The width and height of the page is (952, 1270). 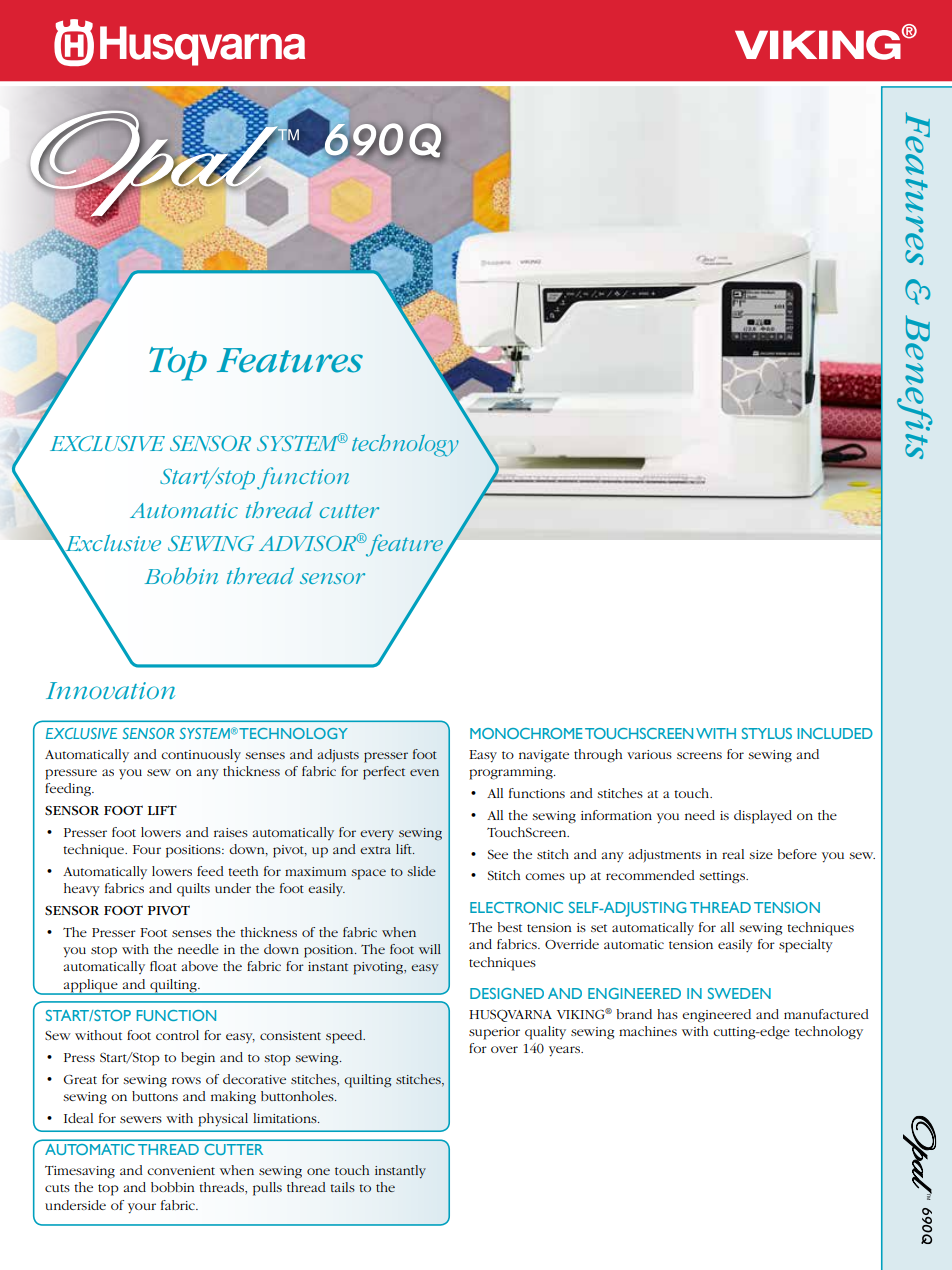 I want to click on machines, so click(x=648, y=1031).
